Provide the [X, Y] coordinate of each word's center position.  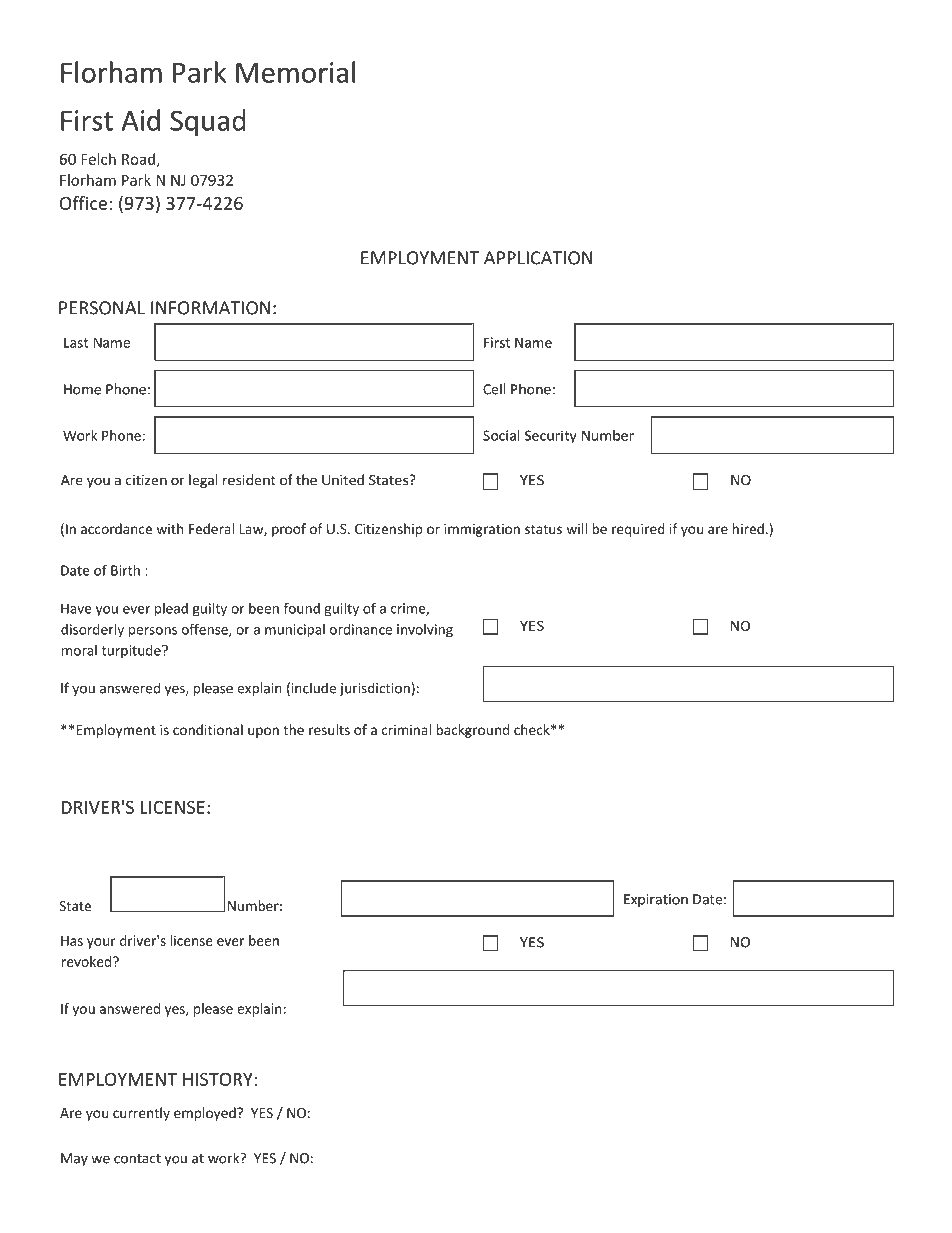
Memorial [295, 72]
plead [171, 610]
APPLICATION [538, 258]
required [638, 530]
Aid [140, 120]
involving [425, 631]
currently [141, 1114]
